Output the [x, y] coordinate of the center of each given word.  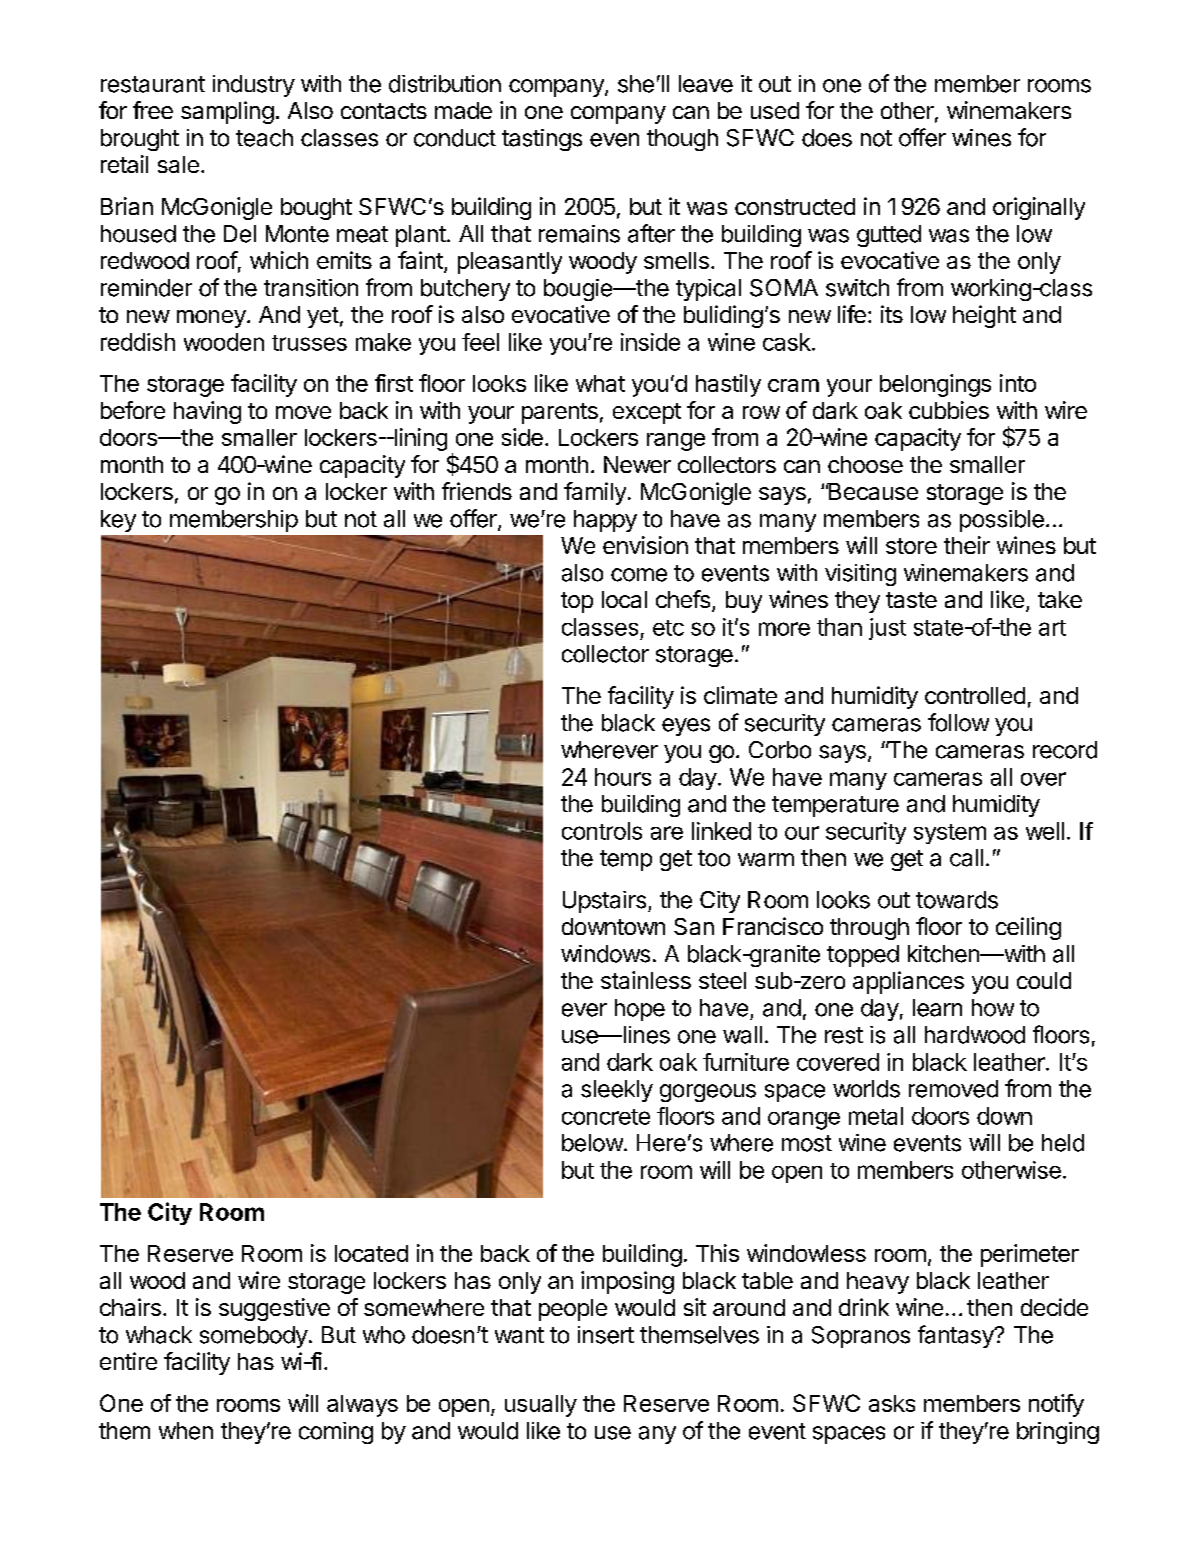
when [186, 1431]
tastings [542, 140]
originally [1039, 208]
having [207, 412]
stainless [646, 980]
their [967, 545]
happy [605, 521]
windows [605, 954]
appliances [908, 982]
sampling [227, 112]
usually [541, 1406]
